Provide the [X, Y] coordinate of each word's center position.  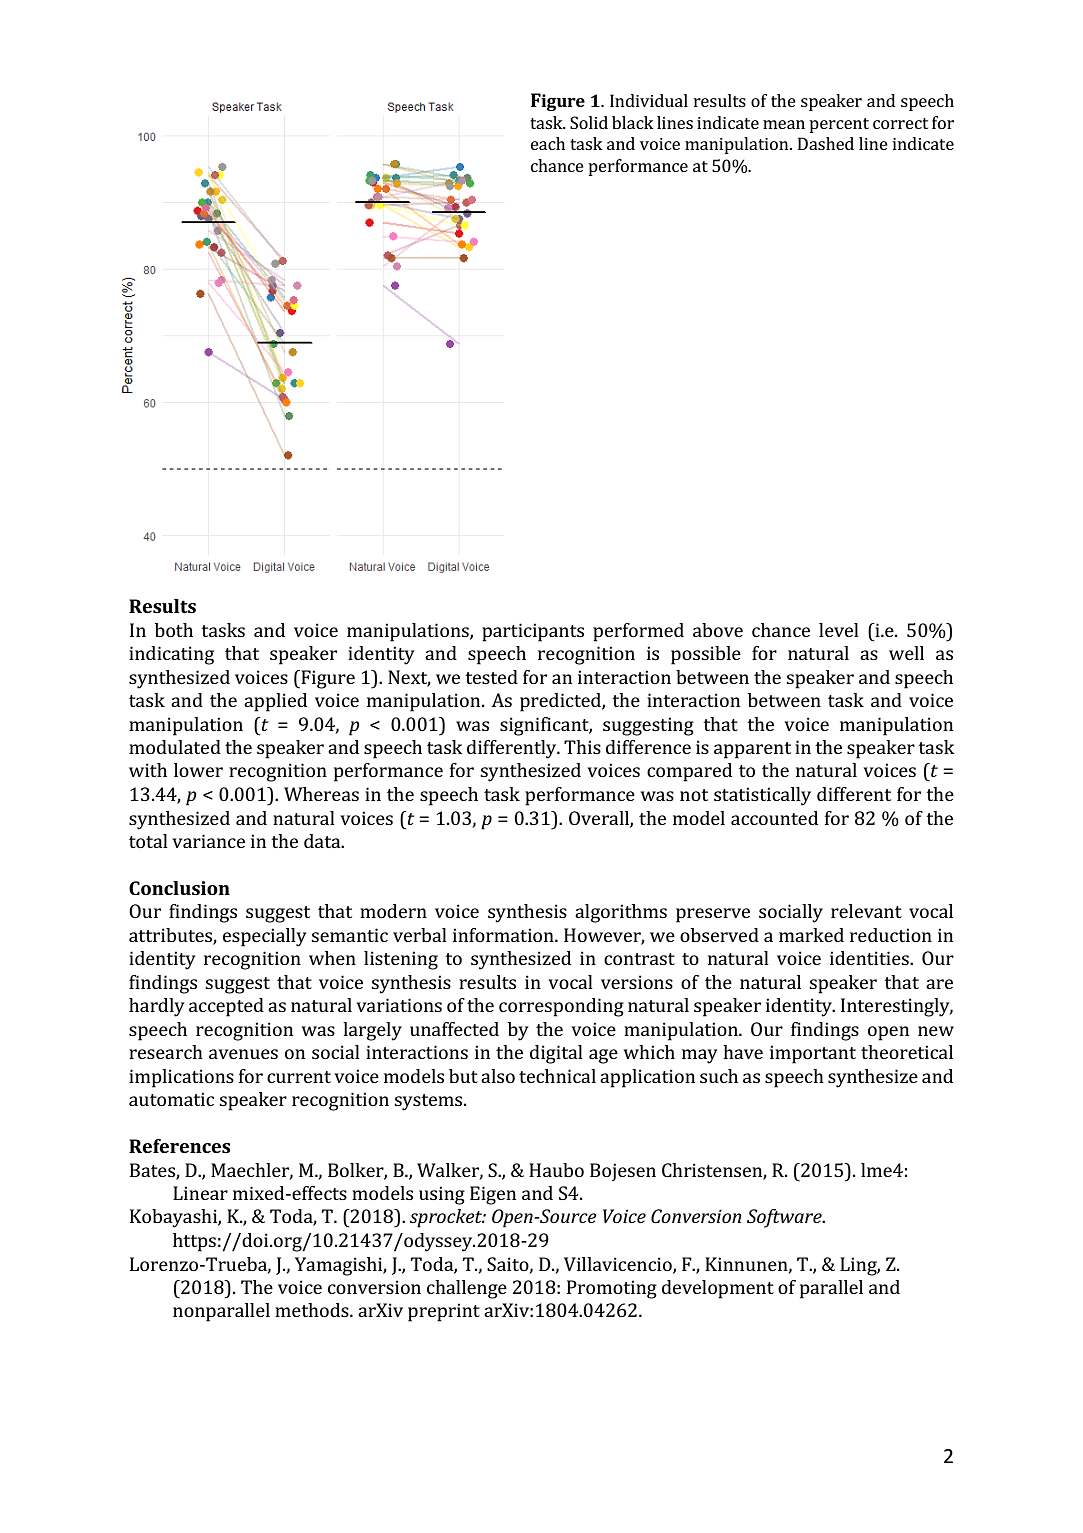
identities [870, 958]
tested [491, 677]
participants [533, 632]
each [548, 143]
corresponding [561, 1007]
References [179, 1146]
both [174, 630]
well [906, 653]
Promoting [612, 1289]
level [839, 630]
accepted [226, 1007]
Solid [589, 122]
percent [839, 125]
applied [275, 702]
